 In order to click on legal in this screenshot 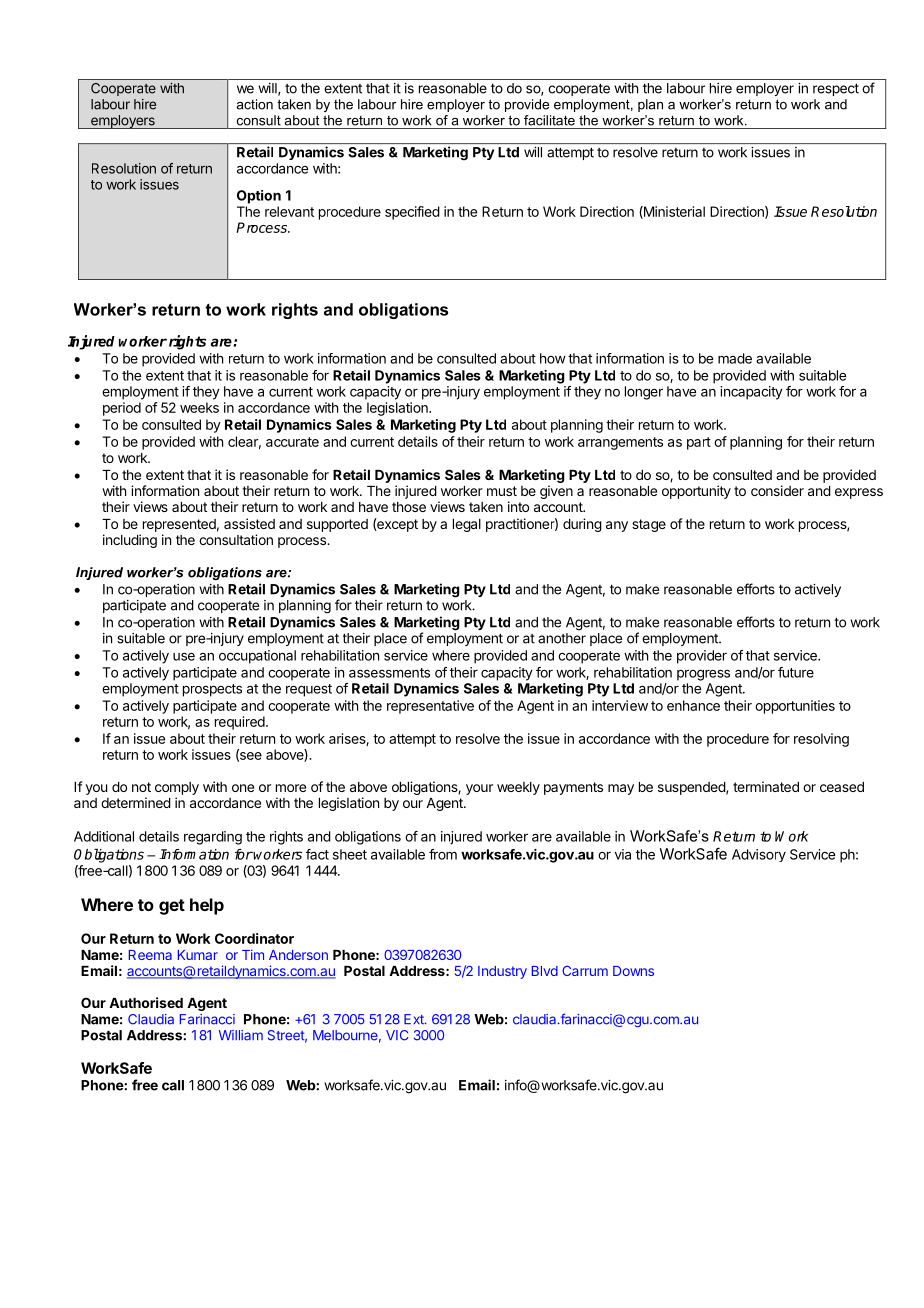, I will do `click(467, 525)`.
